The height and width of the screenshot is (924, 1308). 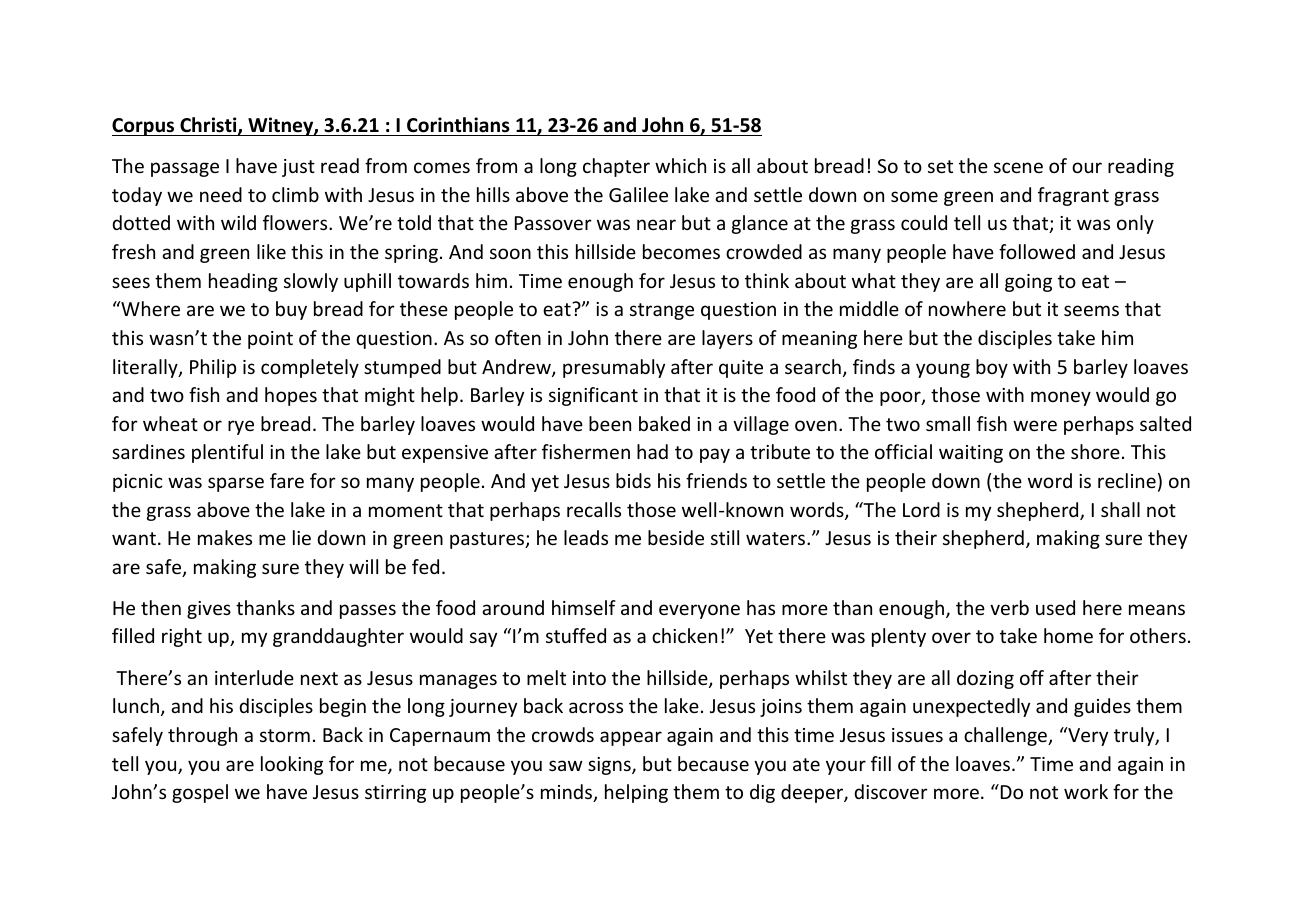 What do you see at coordinates (209, 126) in the screenshot?
I see `Christi` at bounding box center [209, 126].
